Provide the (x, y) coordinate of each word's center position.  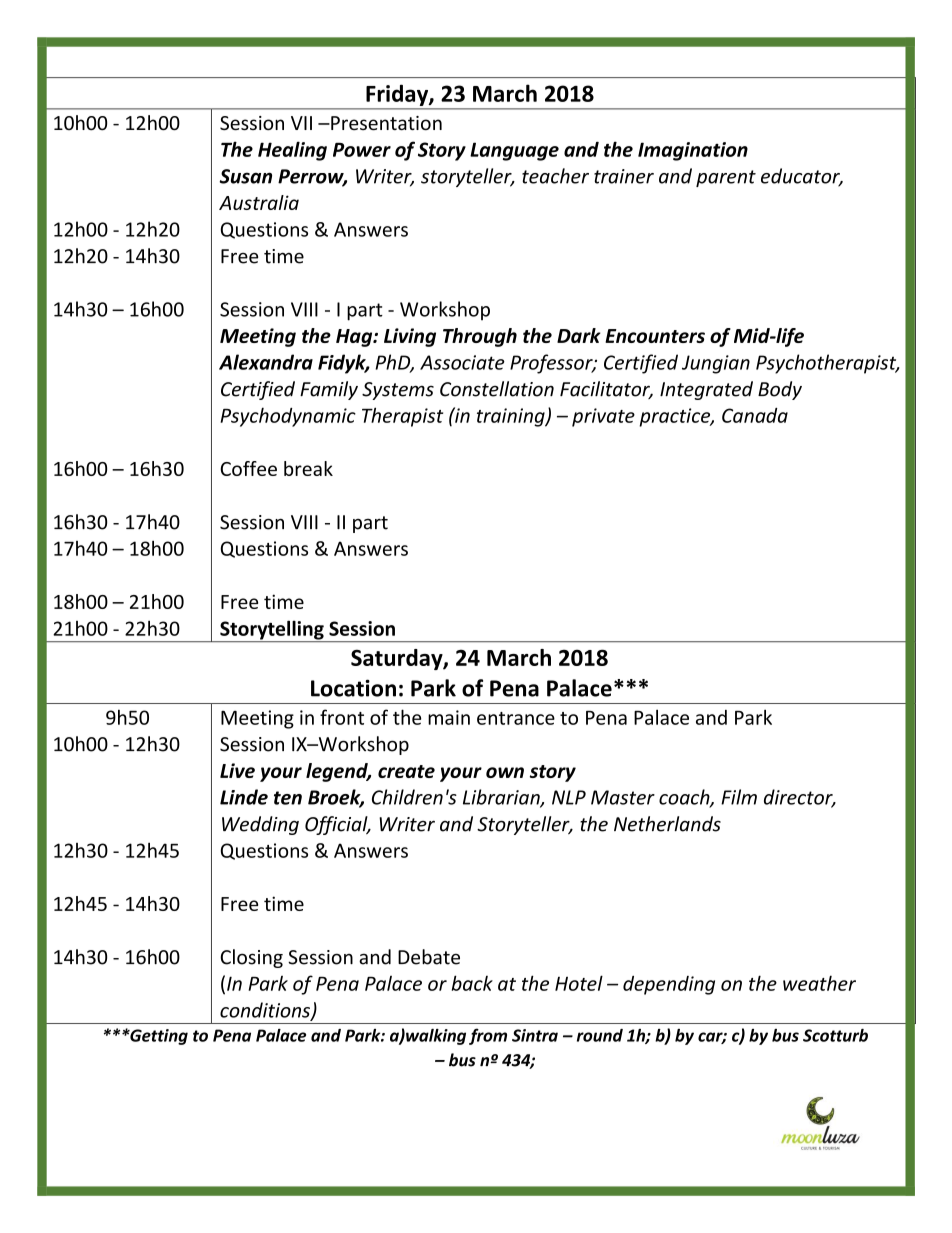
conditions (266, 1011)
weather (819, 983)
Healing (292, 151)
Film (739, 797)
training (512, 417)
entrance (516, 718)
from (488, 1036)
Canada (755, 415)
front (342, 717)
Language (514, 151)
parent (726, 178)
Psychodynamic (288, 417)
